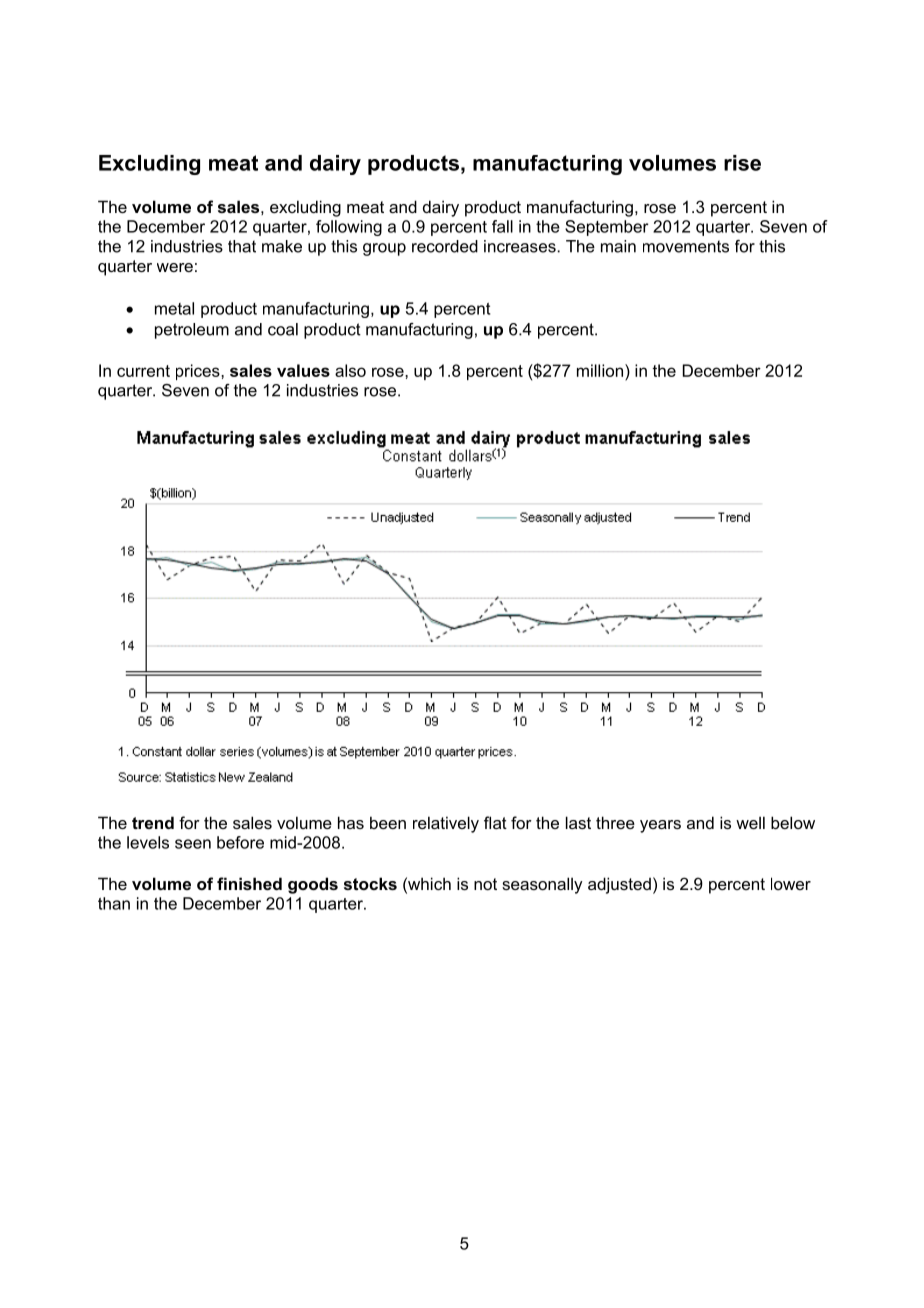  Describe the element at coordinates (742, 163) in the page. I see `rise` at that location.
